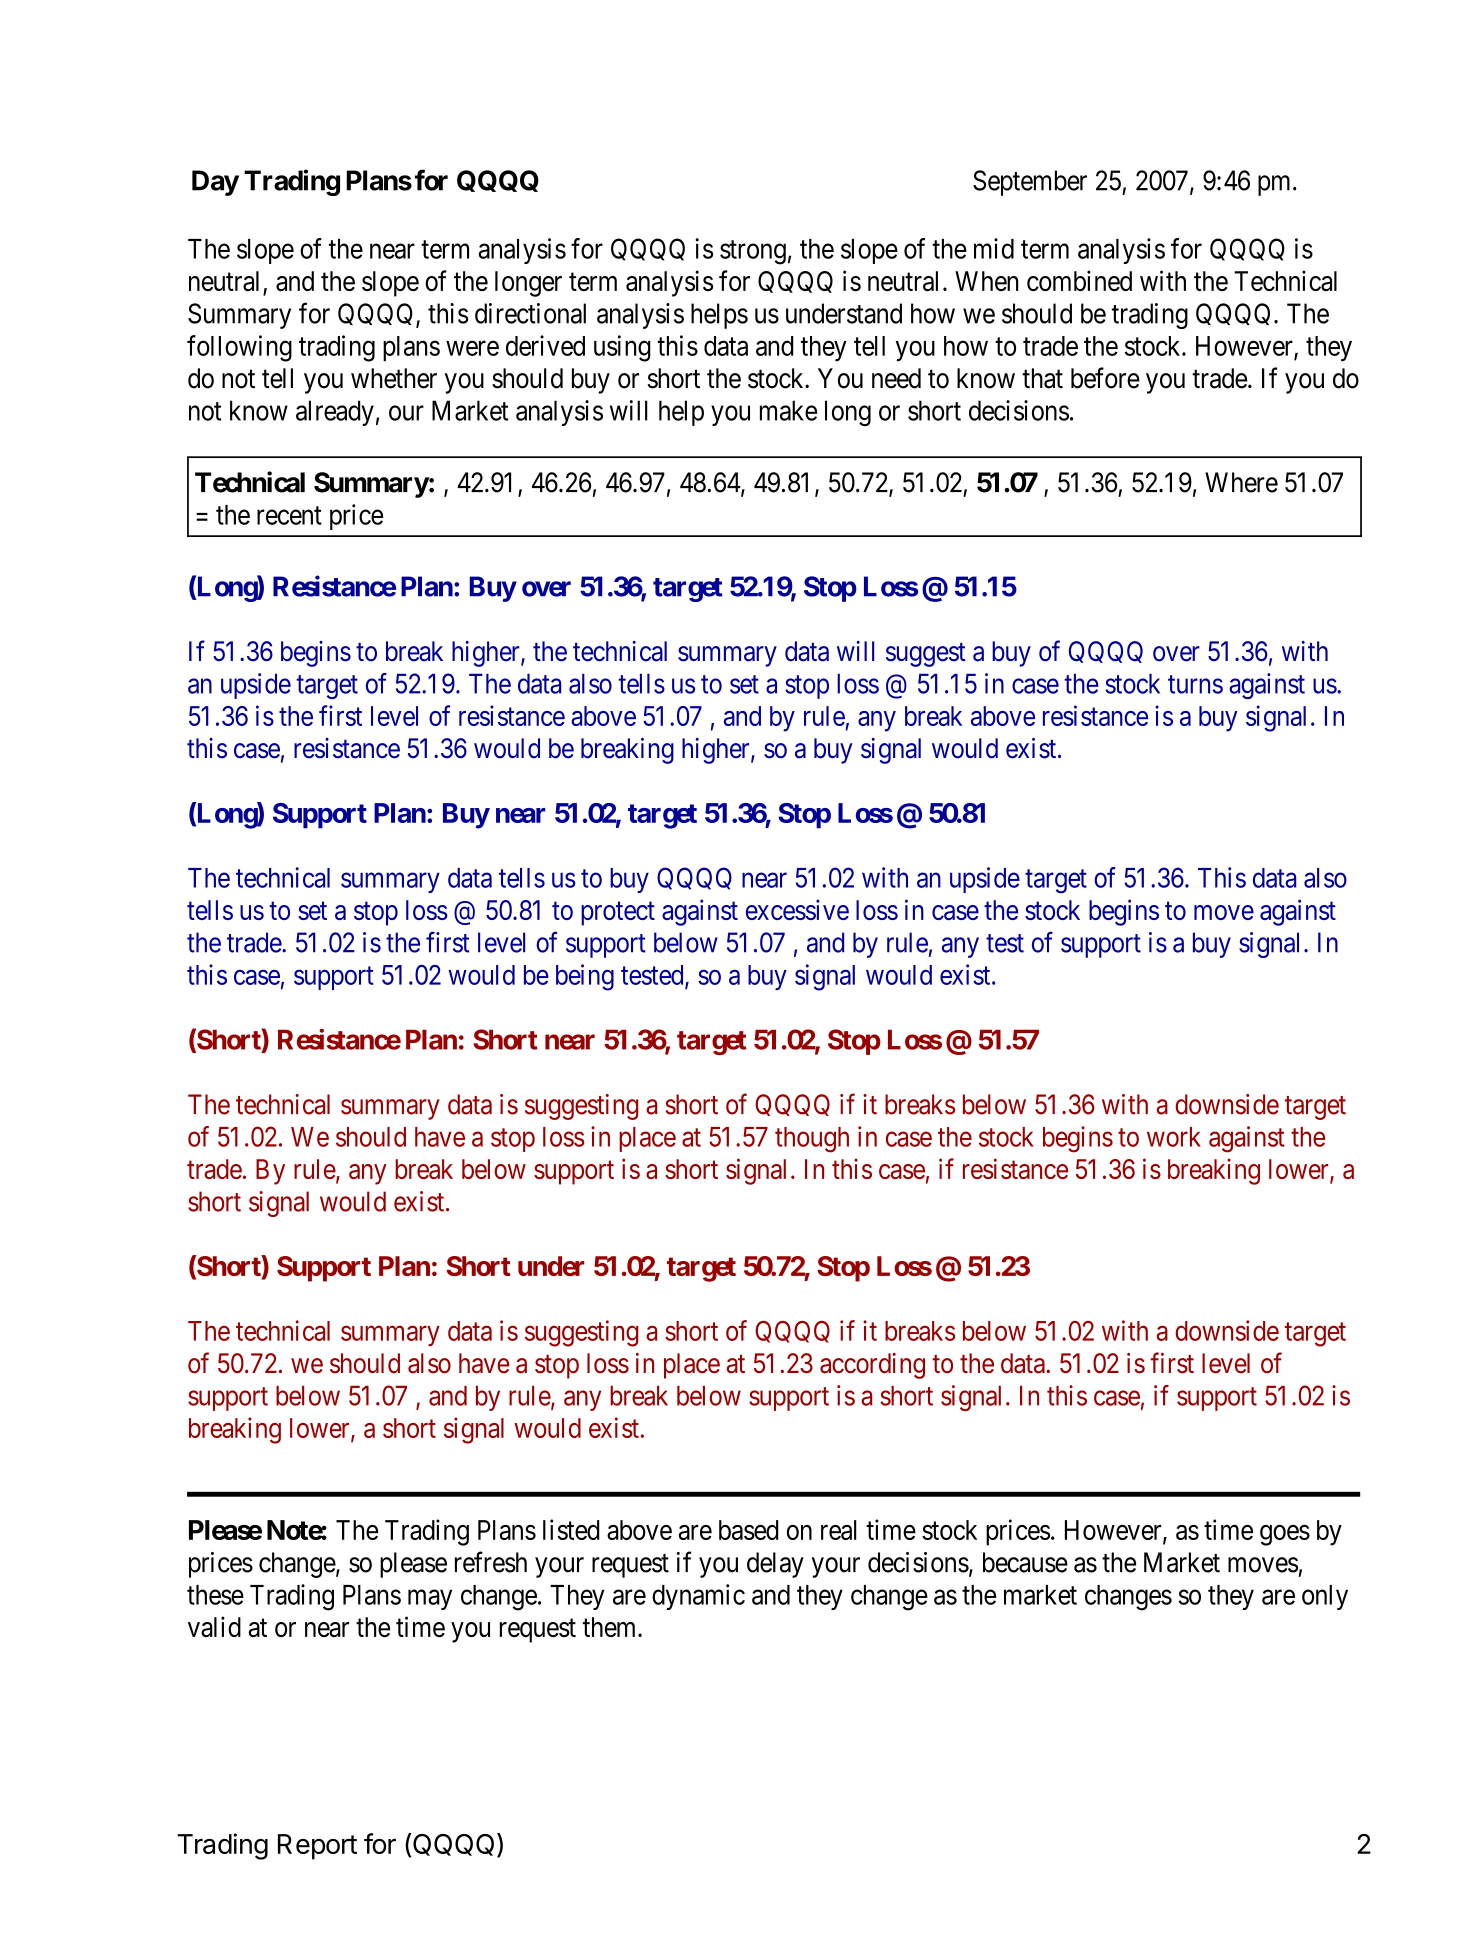  I want to click on recent, so click(289, 515).
